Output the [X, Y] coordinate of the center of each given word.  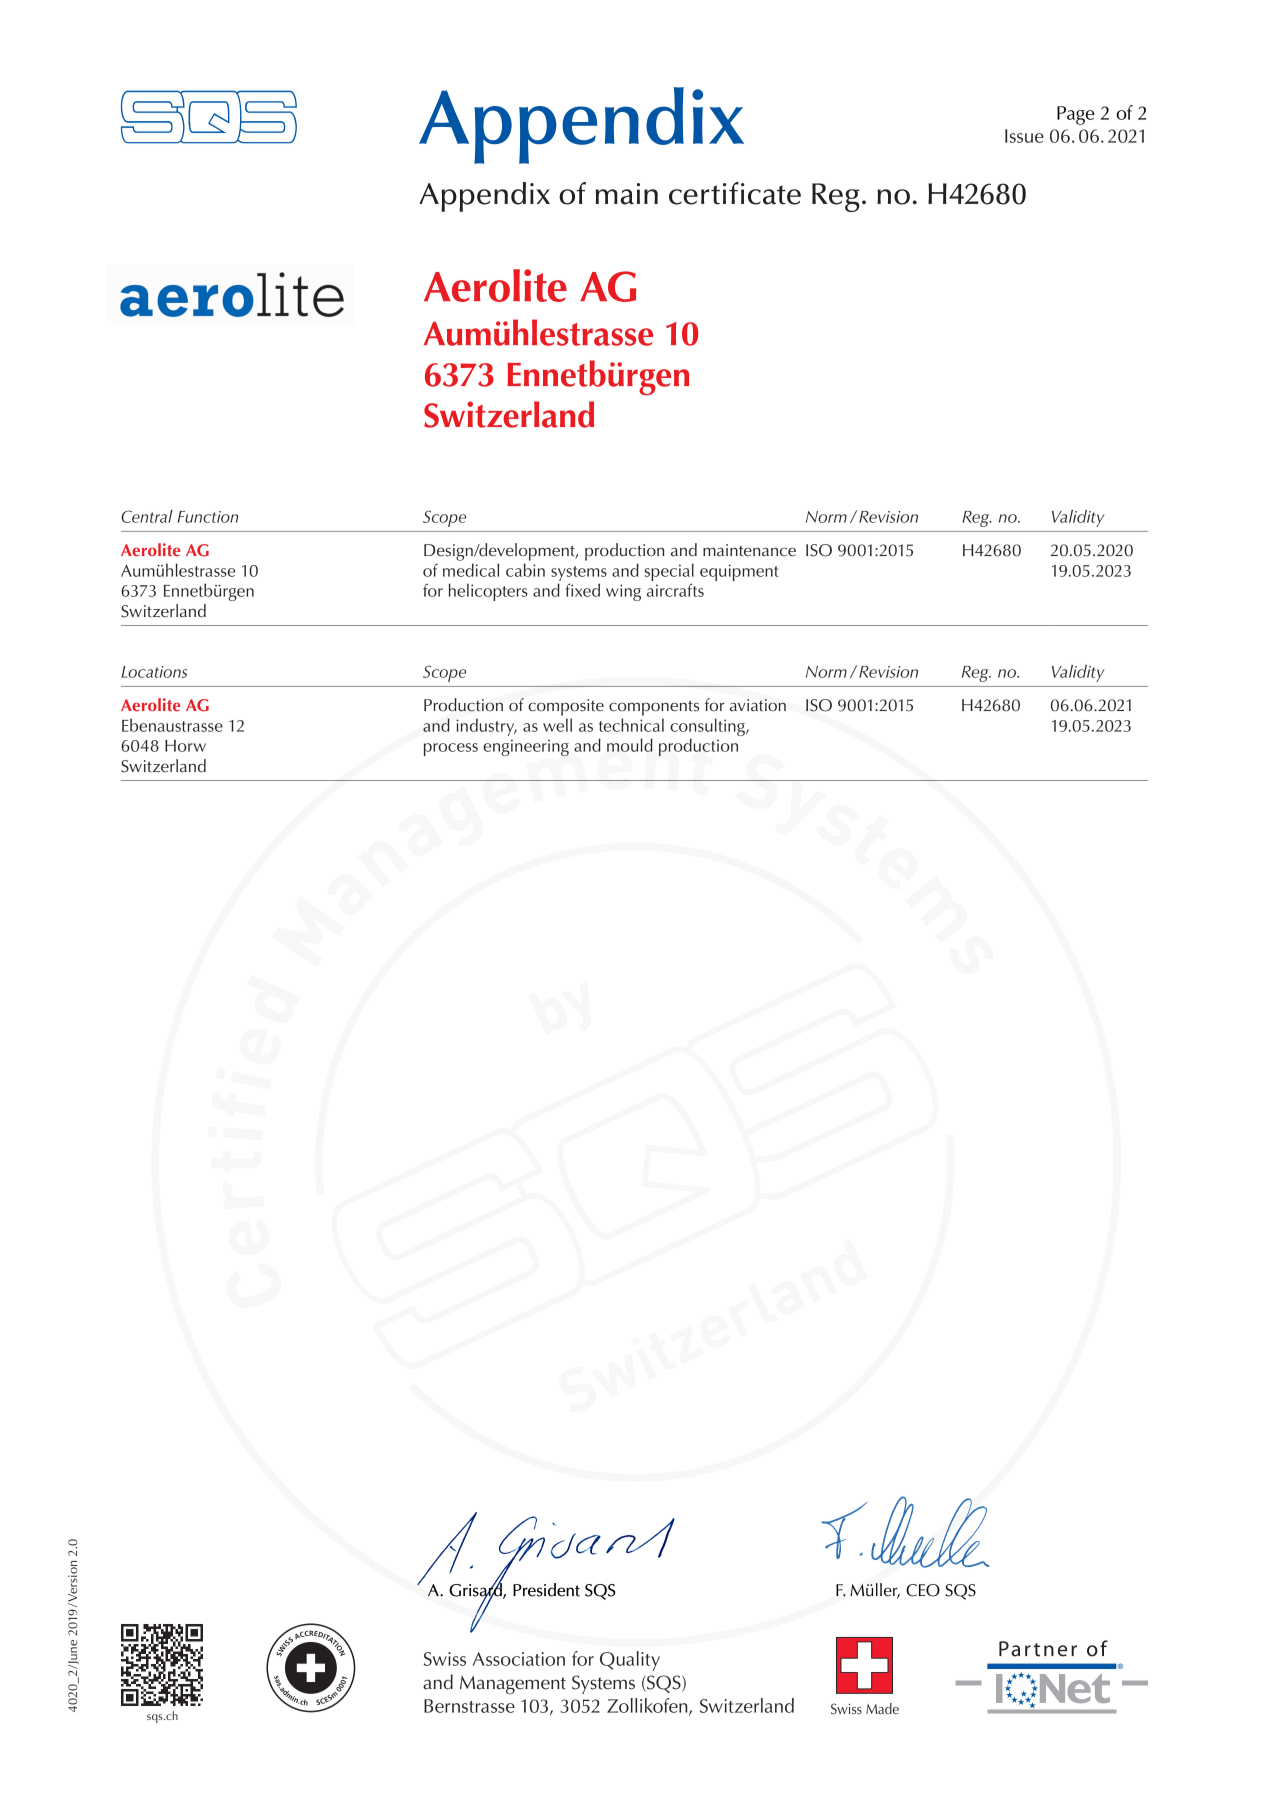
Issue [1024, 136]
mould [630, 745]
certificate [735, 193]
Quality [630, 1661]
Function [208, 517]
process [451, 749]
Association [519, 1659]
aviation [758, 705]
